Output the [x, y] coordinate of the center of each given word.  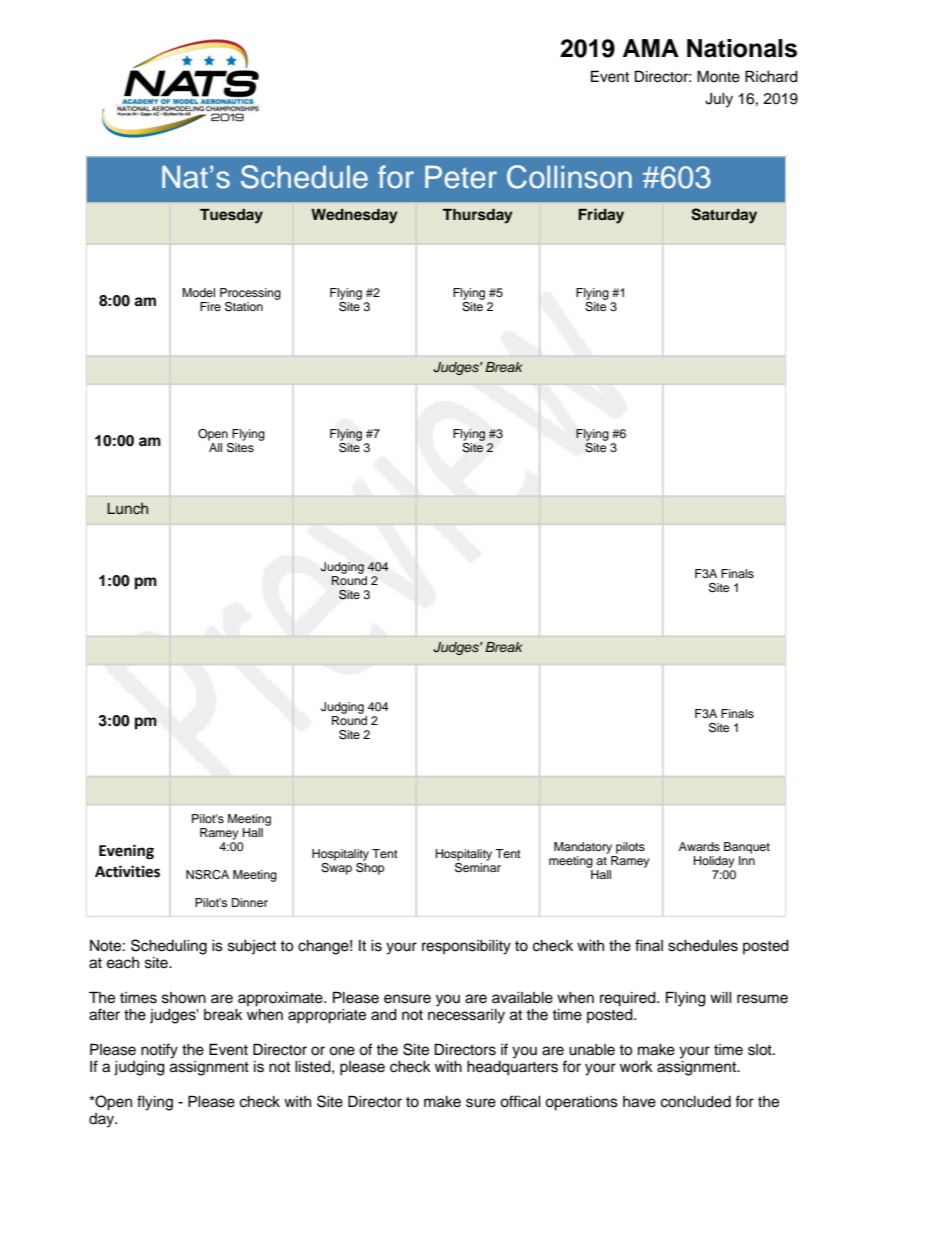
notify [159, 1051]
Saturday [724, 216]
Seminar [478, 866]
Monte [718, 76]
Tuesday [231, 216]
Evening [126, 852]
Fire [210, 306]
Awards [699, 846]
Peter [461, 177]
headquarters [512, 1068]
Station [244, 307]
